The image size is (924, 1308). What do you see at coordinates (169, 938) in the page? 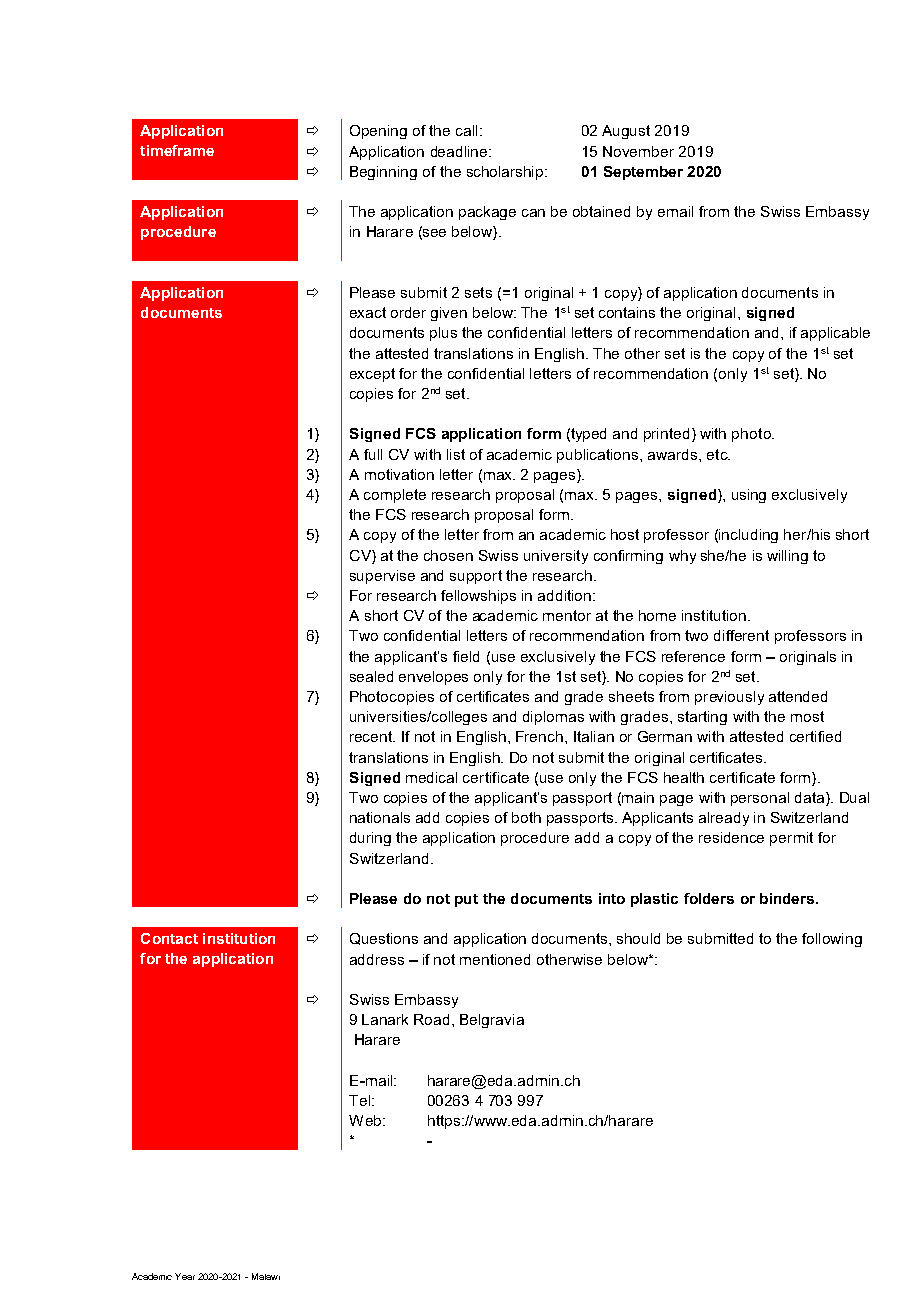
I see `Contact` at bounding box center [169, 938].
